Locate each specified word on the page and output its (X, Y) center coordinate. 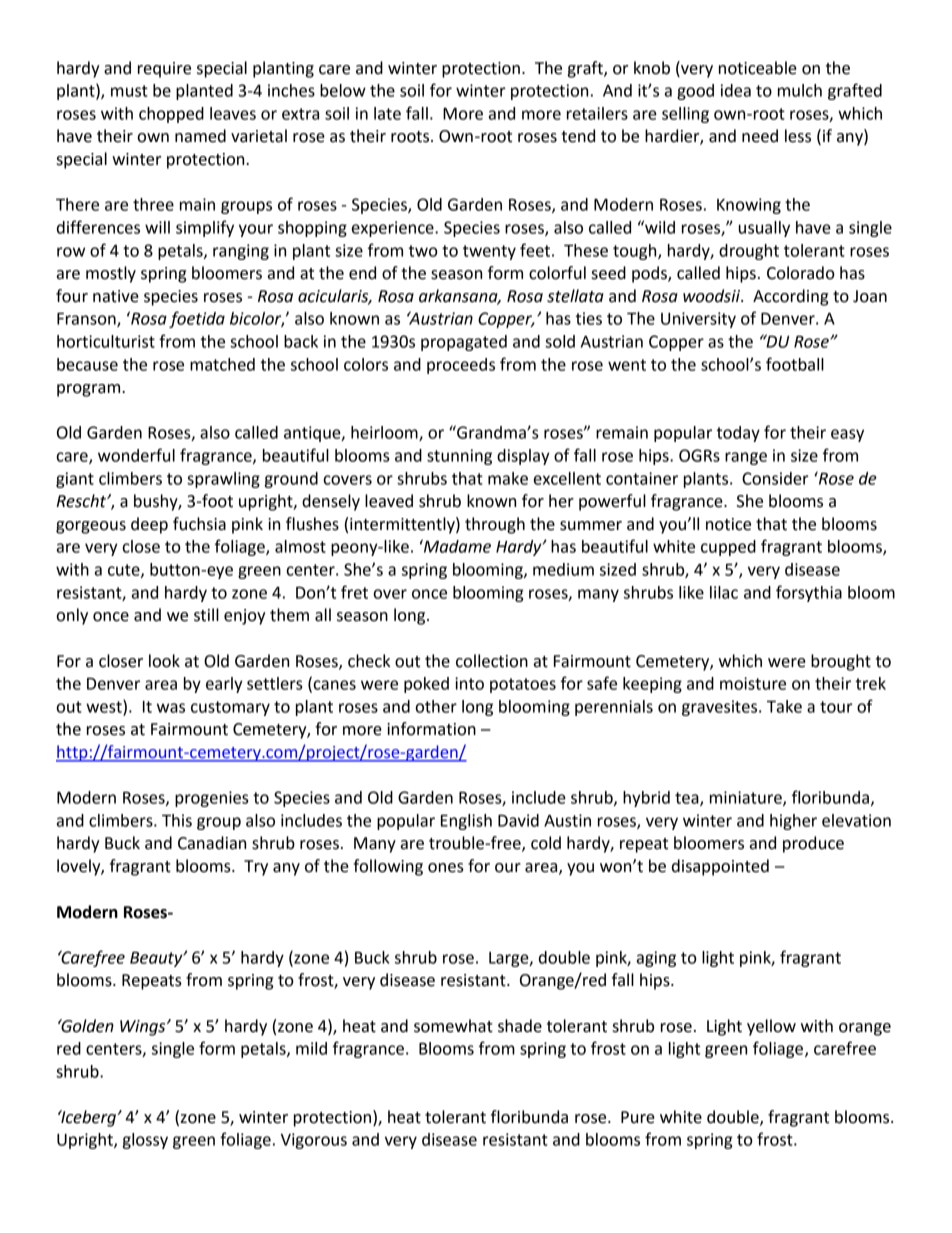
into (469, 683)
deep (149, 525)
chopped (171, 115)
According (790, 297)
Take (784, 706)
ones (446, 868)
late (387, 113)
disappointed (720, 867)
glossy (145, 1141)
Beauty (157, 959)
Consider (775, 478)
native (116, 296)
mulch (800, 90)
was (171, 708)
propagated (464, 343)
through (495, 525)
